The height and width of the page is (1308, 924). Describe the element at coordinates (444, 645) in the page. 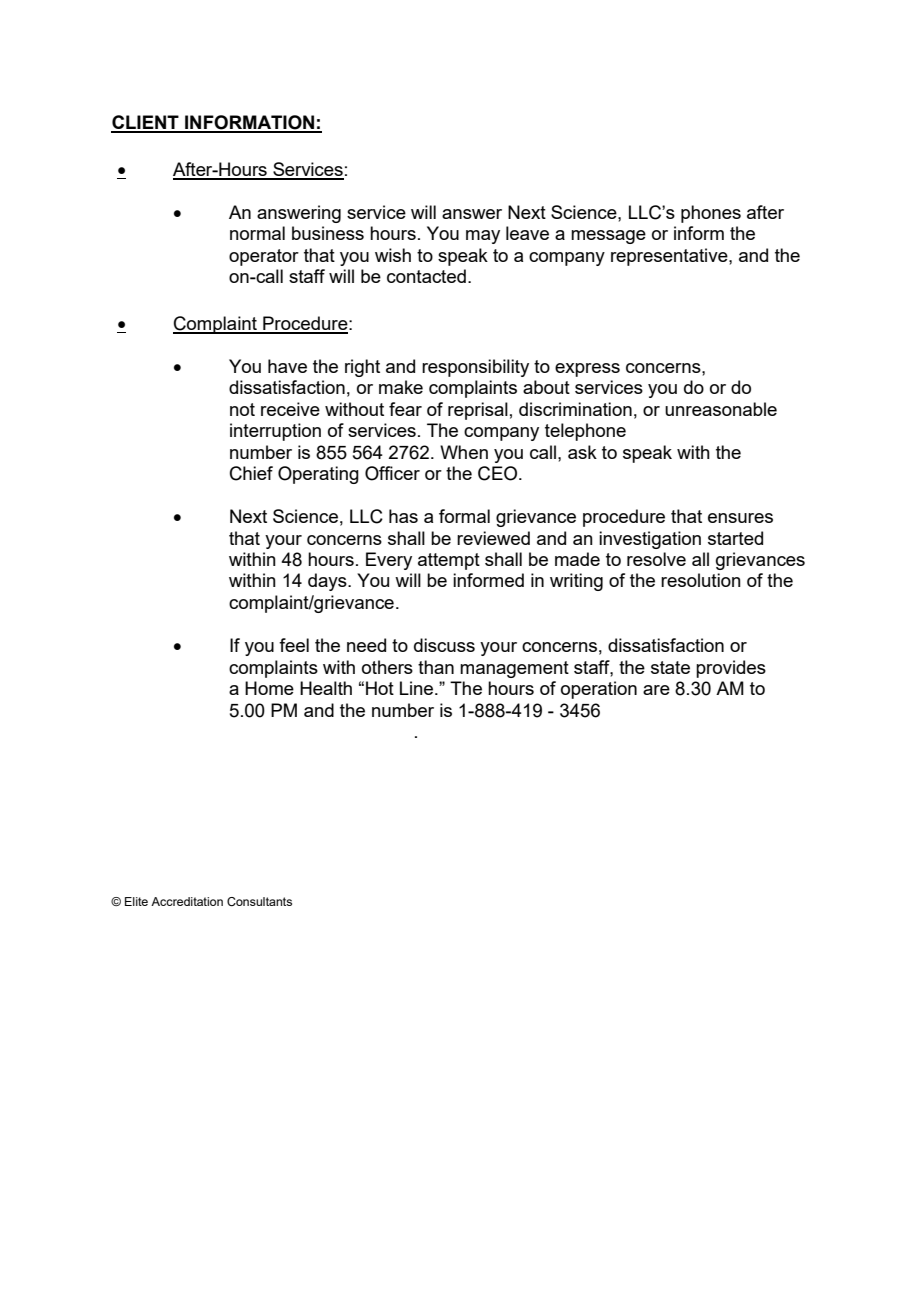

I see `discuss` at that location.
